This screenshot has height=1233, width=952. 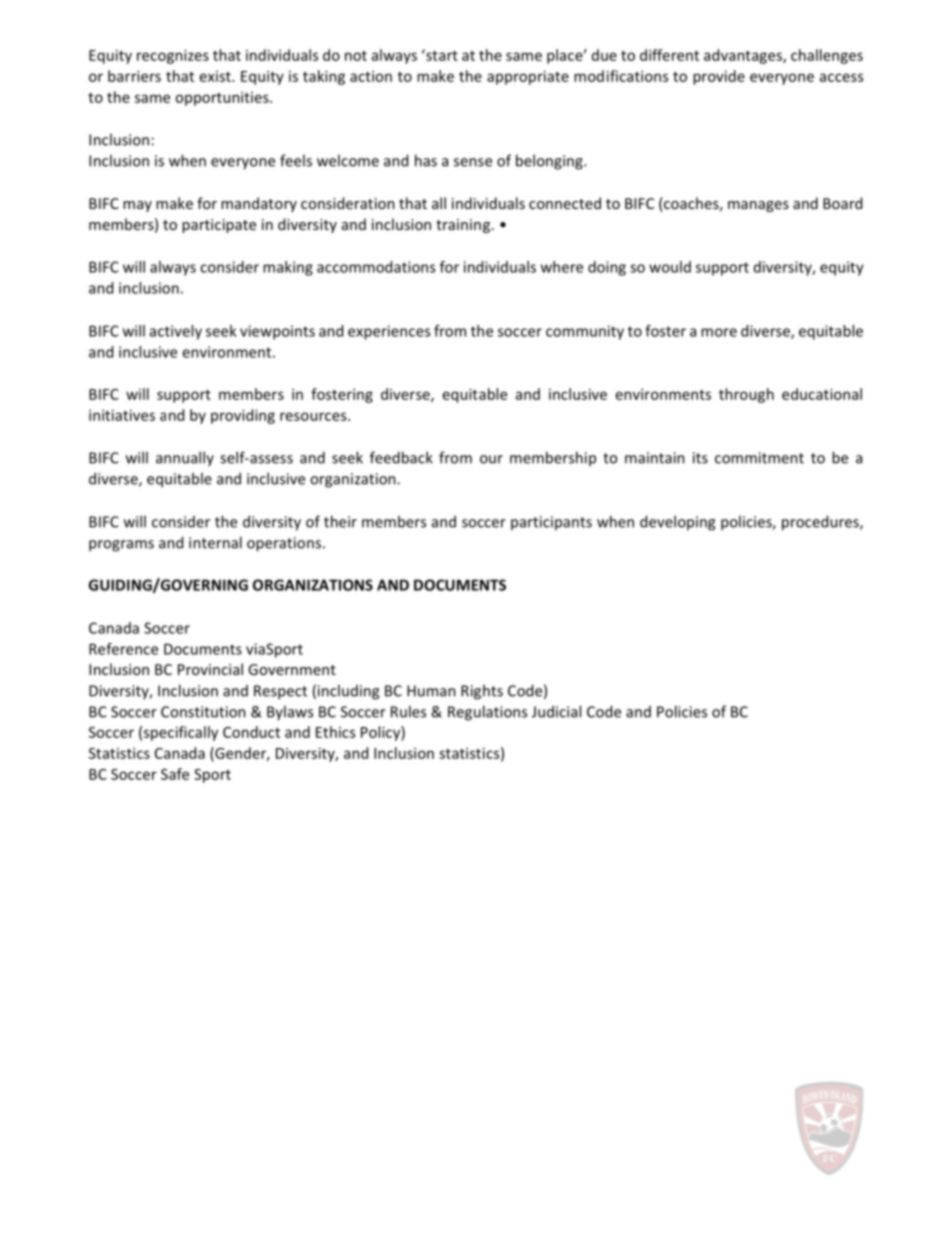 I want to click on actively, so click(x=176, y=332).
